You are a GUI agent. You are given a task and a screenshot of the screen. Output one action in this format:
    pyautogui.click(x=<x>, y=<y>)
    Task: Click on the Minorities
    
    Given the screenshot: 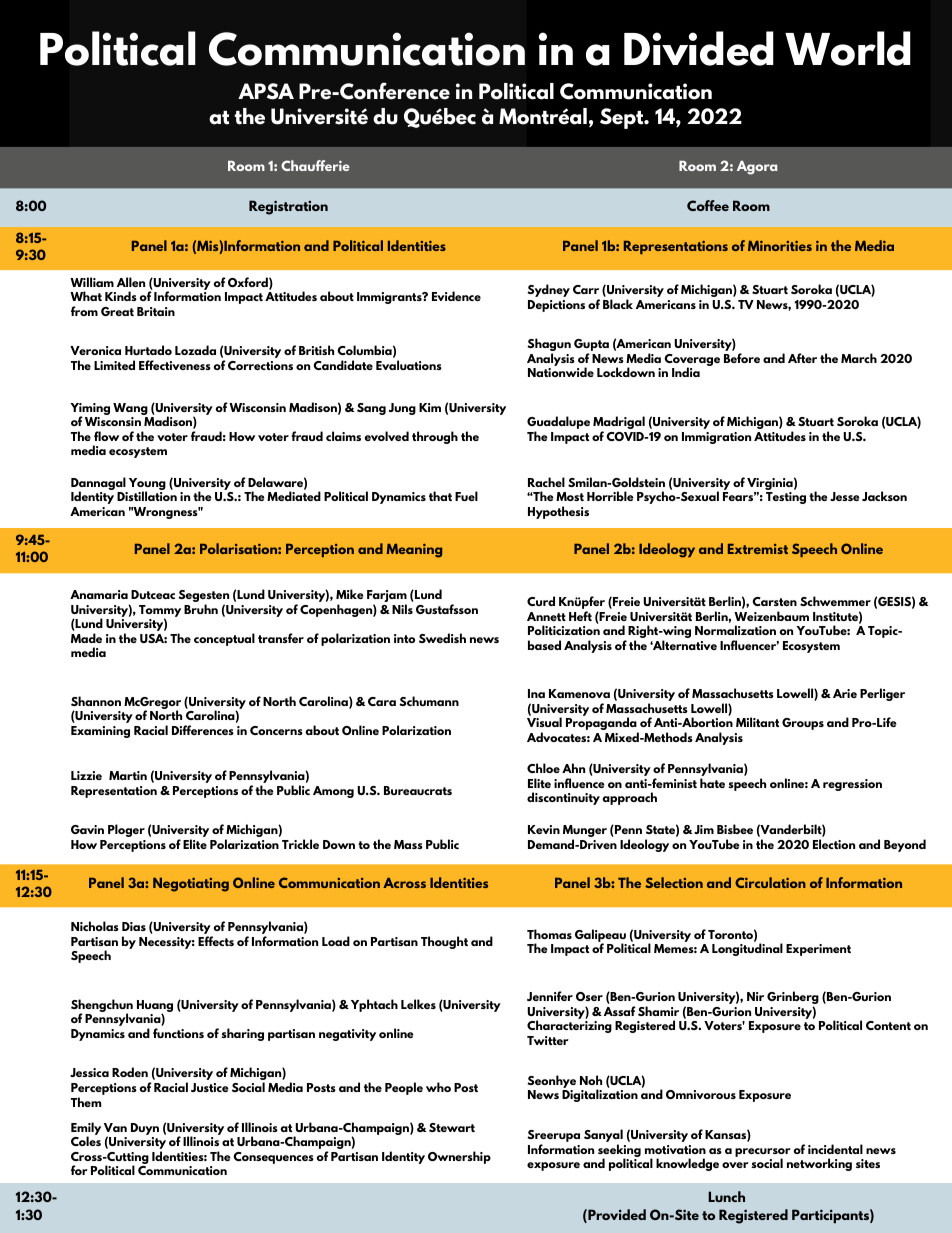 What is the action you would take?
    pyautogui.click(x=780, y=246)
